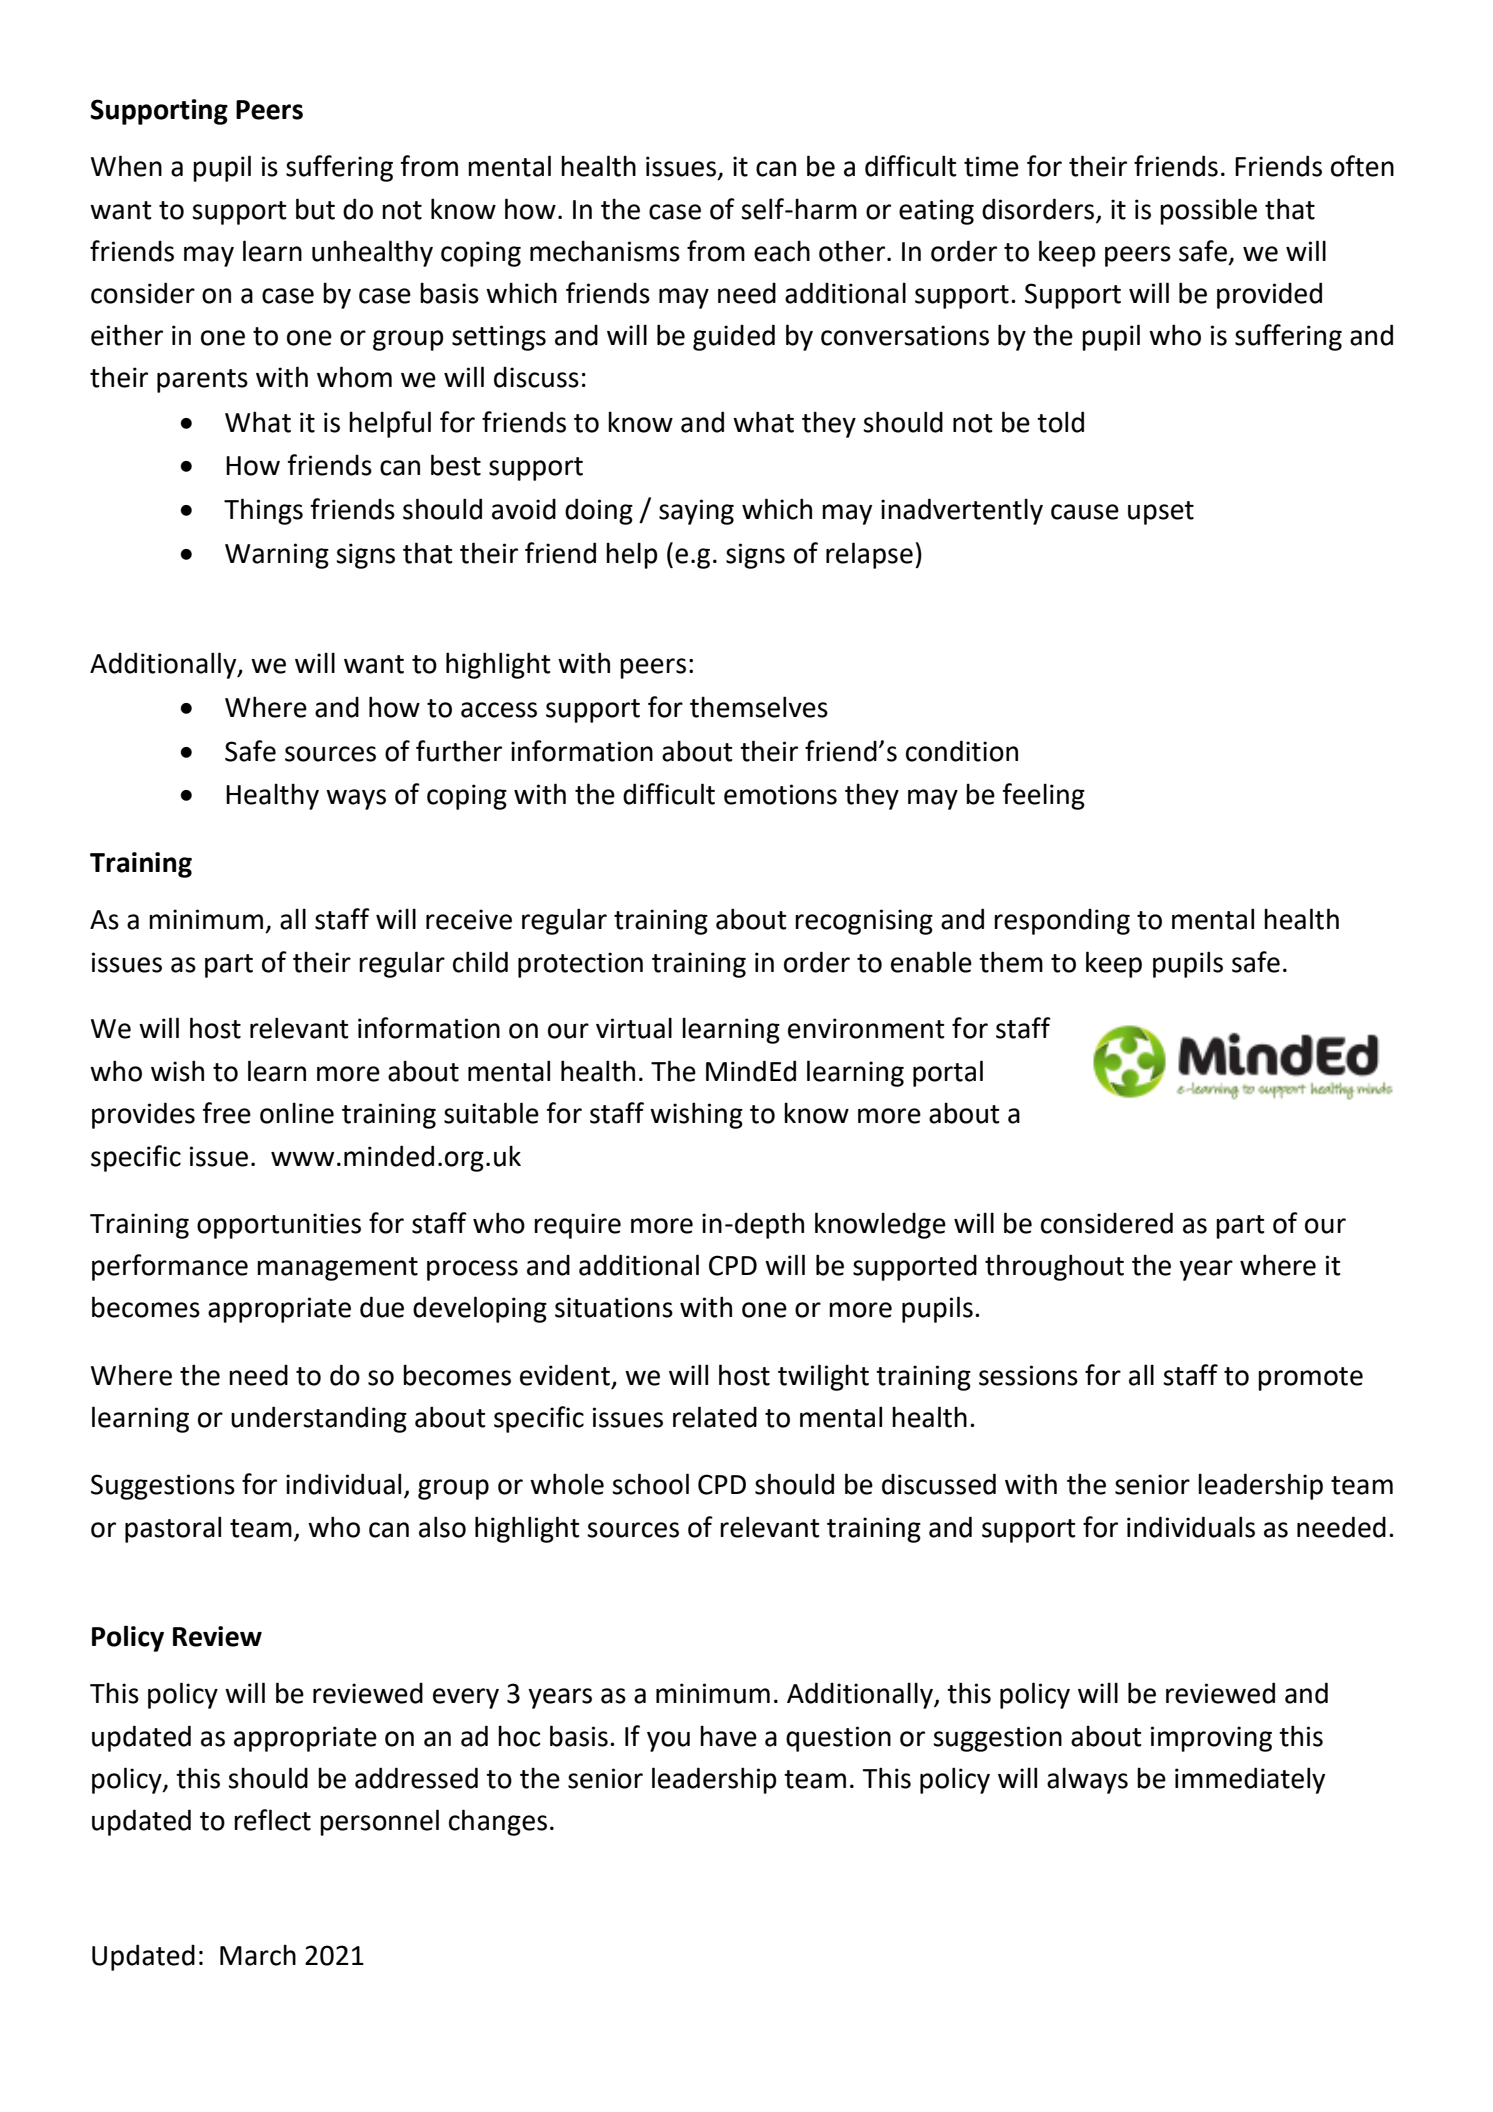 Image resolution: width=1493 pixels, height=2112 pixels. I want to click on responding, so click(1062, 921).
